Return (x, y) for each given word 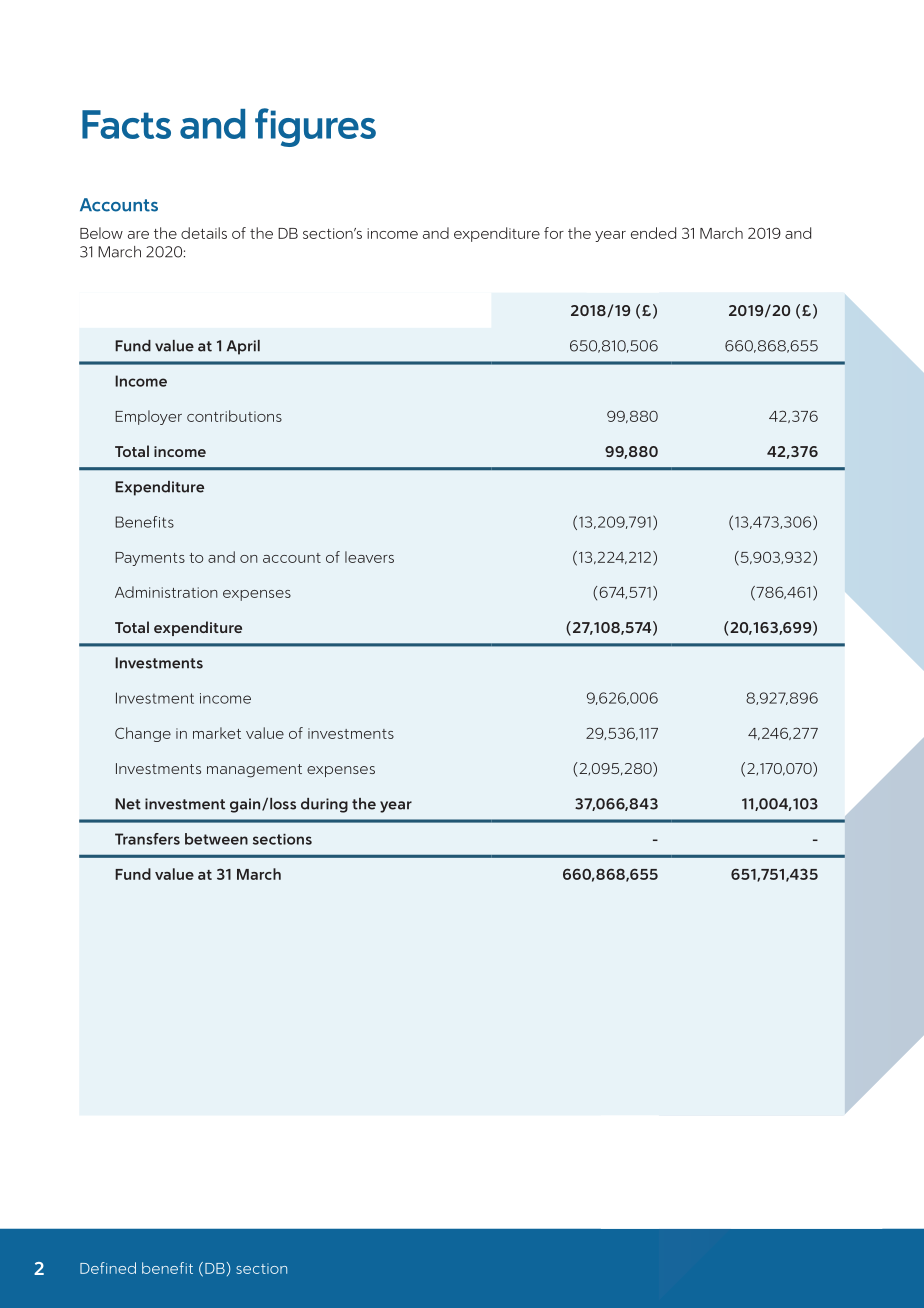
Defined (108, 1268)
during (324, 805)
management (254, 771)
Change (143, 734)
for (554, 233)
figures (315, 127)
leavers (369, 557)
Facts (126, 124)
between (216, 839)
